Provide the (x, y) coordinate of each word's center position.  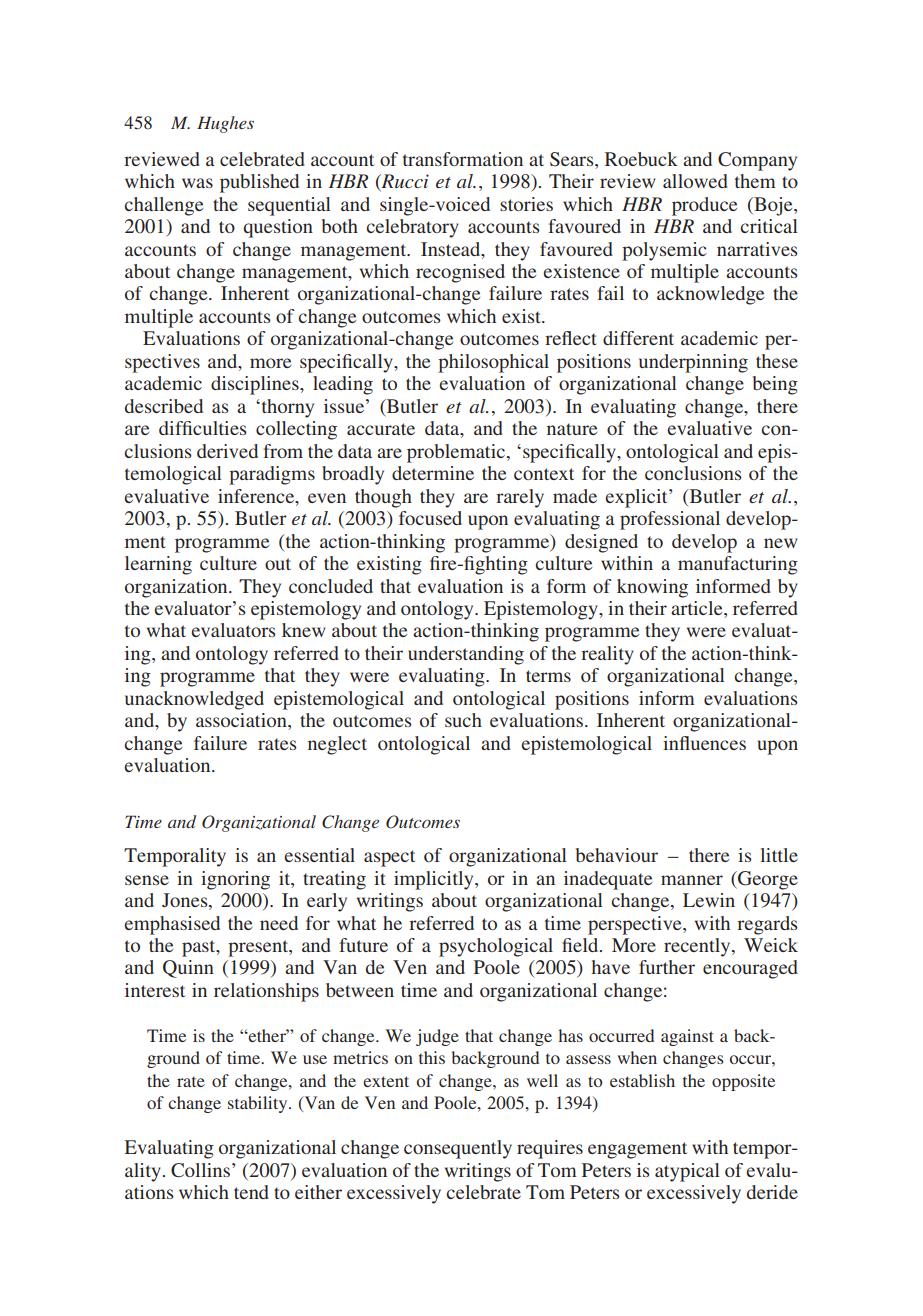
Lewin (709, 900)
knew (304, 630)
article (698, 609)
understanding (466, 655)
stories (526, 204)
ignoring (235, 880)
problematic (456, 453)
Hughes (225, 124)
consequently (458, 1149)
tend (251, 1192)
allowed (695, 181)
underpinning (693, 363)
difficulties (203, 428)
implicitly (435, 880)
